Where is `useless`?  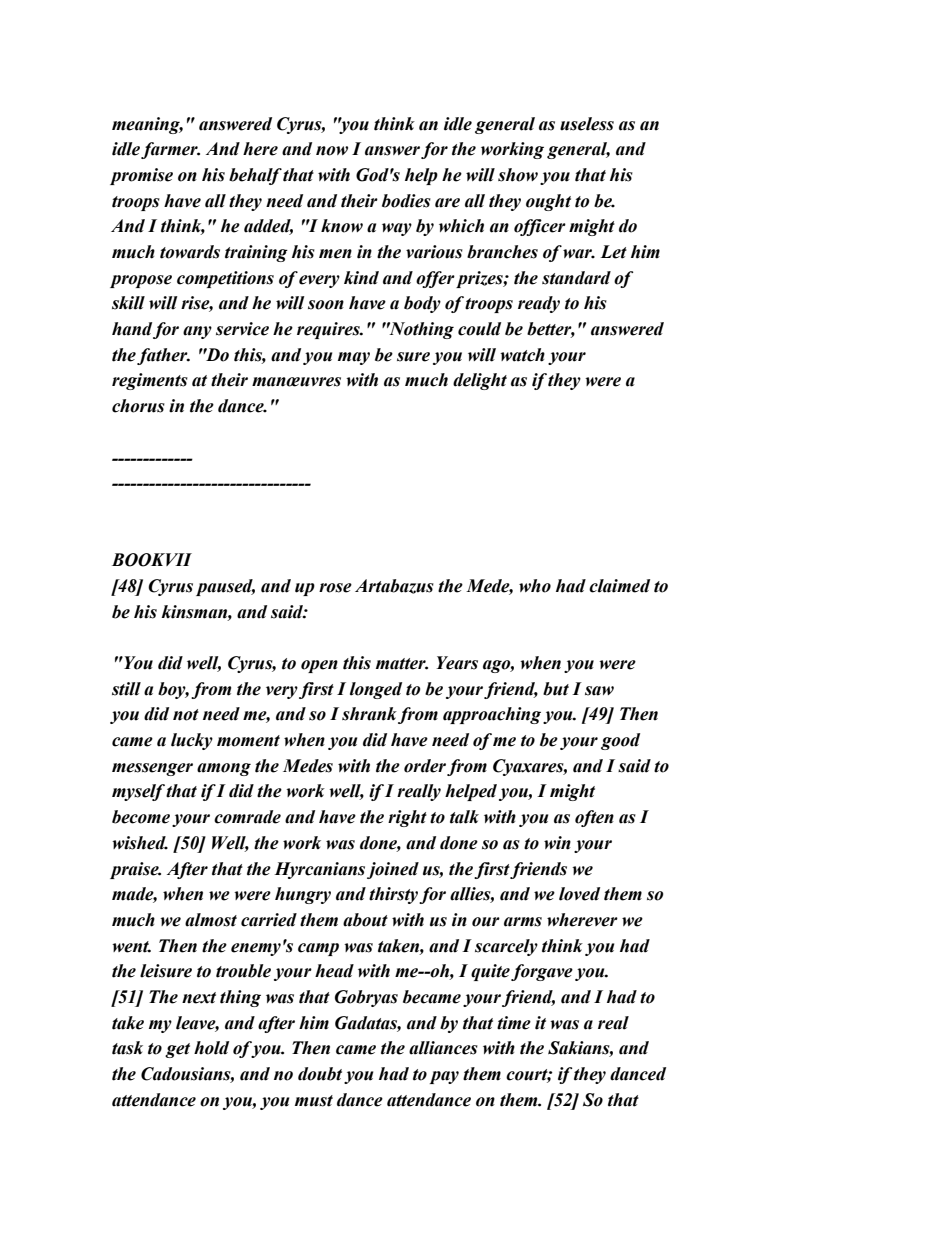
useless is located at coordinates (587, 124).
